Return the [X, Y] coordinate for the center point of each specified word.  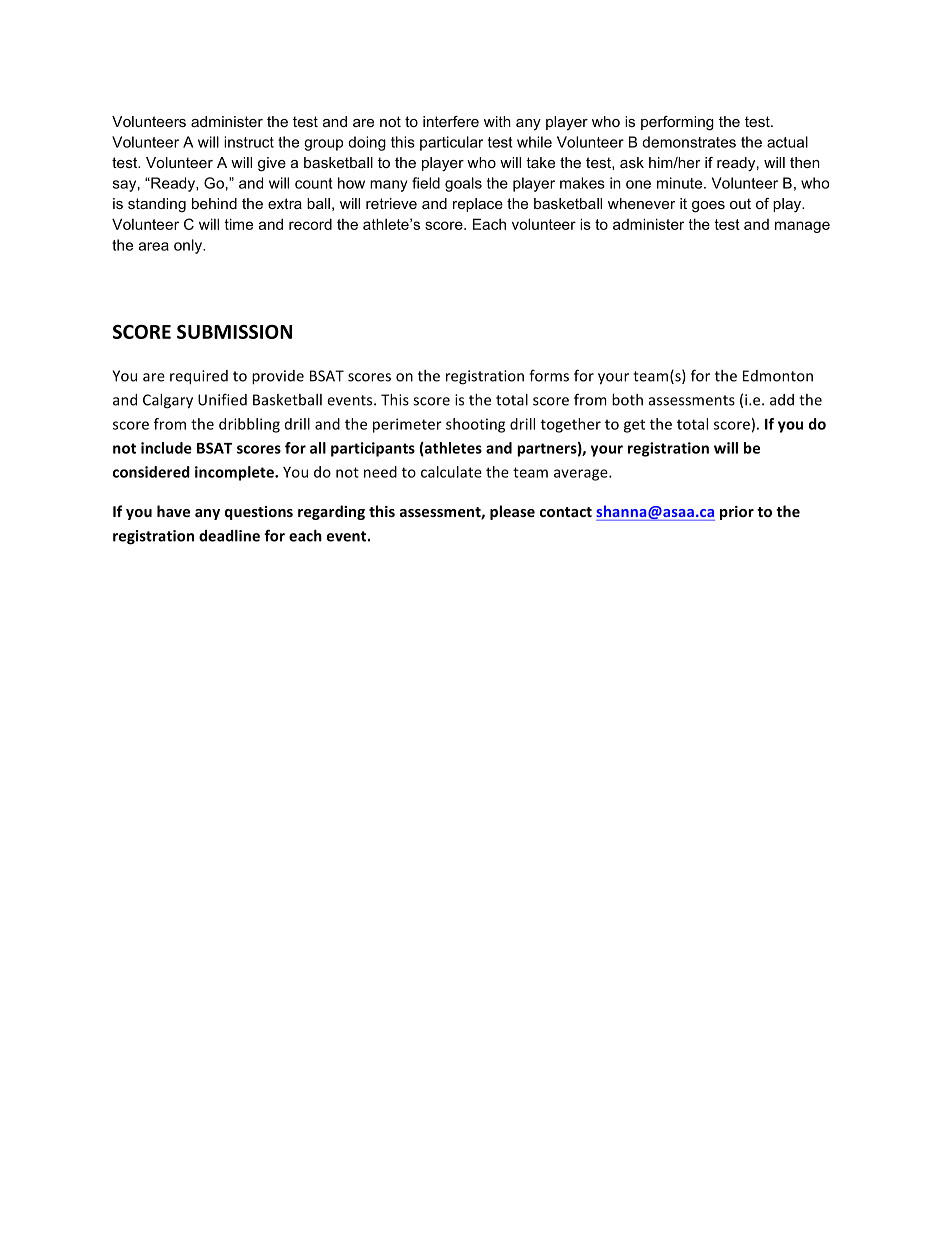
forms [549, 375]
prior [737, 513]
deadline [229, 536]
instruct [249, 142]
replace [478, 205]
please [512, 512]
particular [451, 143]
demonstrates [689, 142]
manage [802, 227]
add [782, 400]
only [189, 246]
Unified [222, 399]
